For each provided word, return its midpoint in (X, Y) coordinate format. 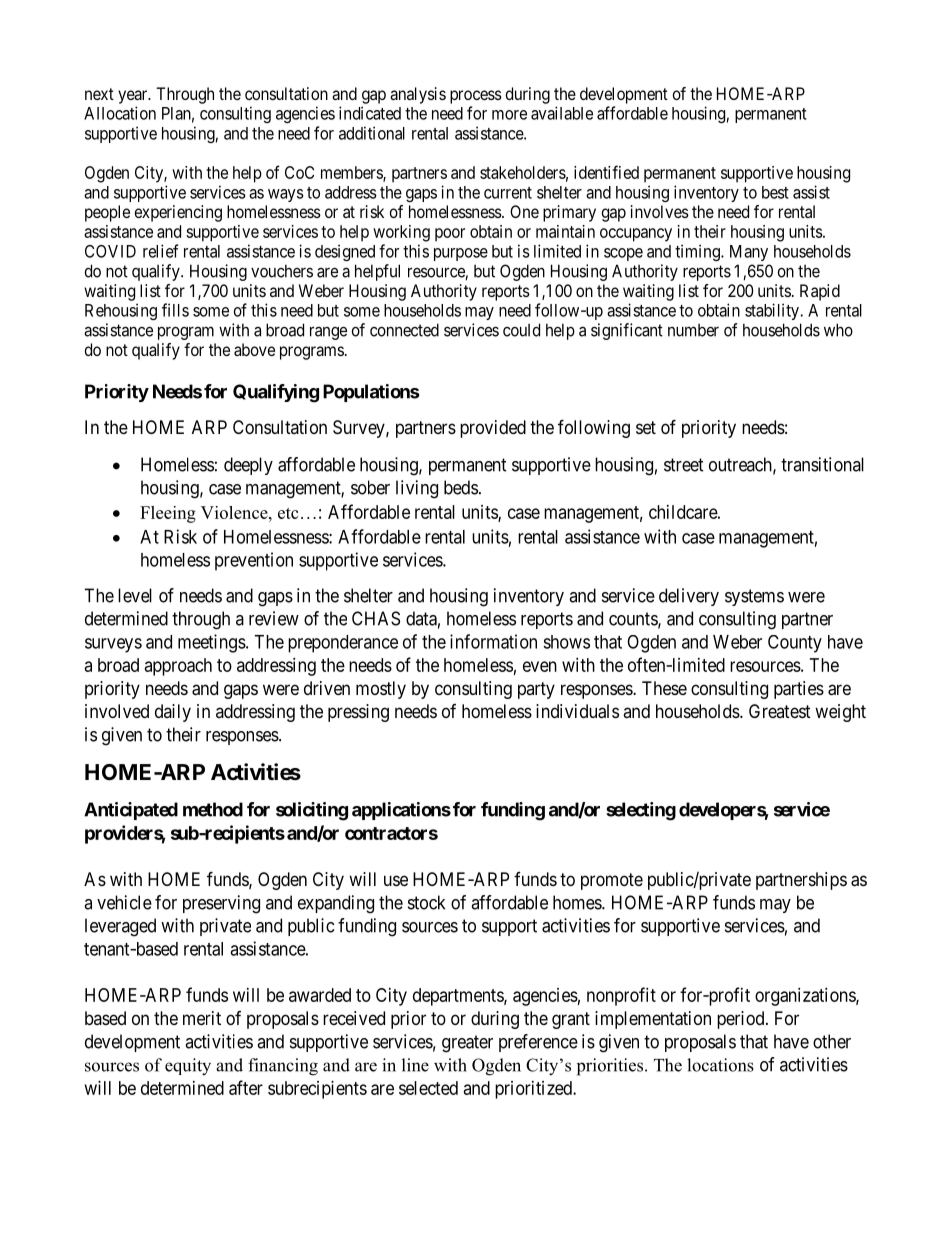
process (476, 97)
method (213, 809)
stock (426, 902)
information (493, 641)
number (693, 330)
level (135, 595)
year (134, 97)
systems (754, 597)
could (521, 330)
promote (612, 881)
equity (188, 1067)
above (254, 349)
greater (467, 1044)
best (775, 192)
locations (720, 1065)
